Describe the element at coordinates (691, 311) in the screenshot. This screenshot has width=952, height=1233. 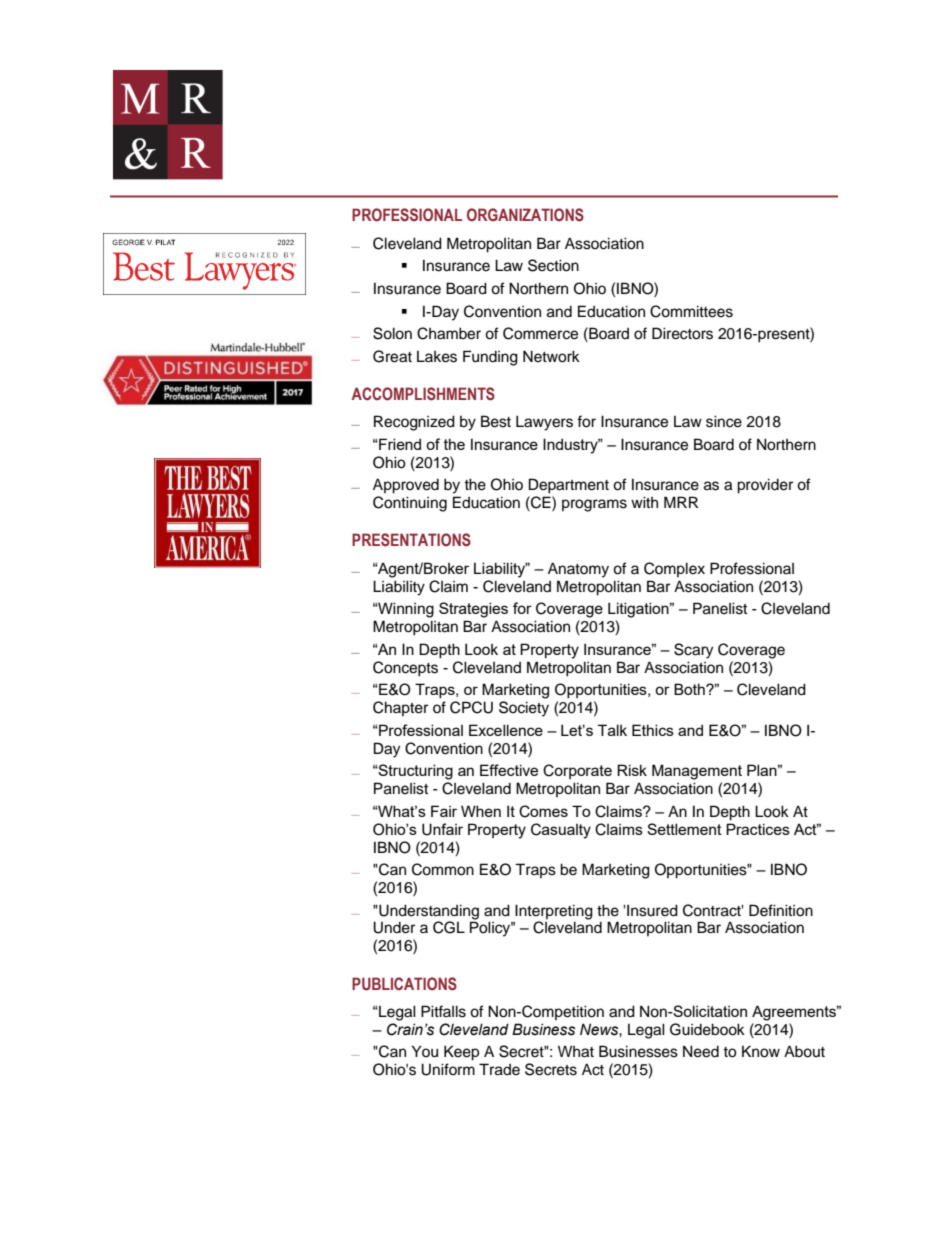
I see `Committees` at that location.
